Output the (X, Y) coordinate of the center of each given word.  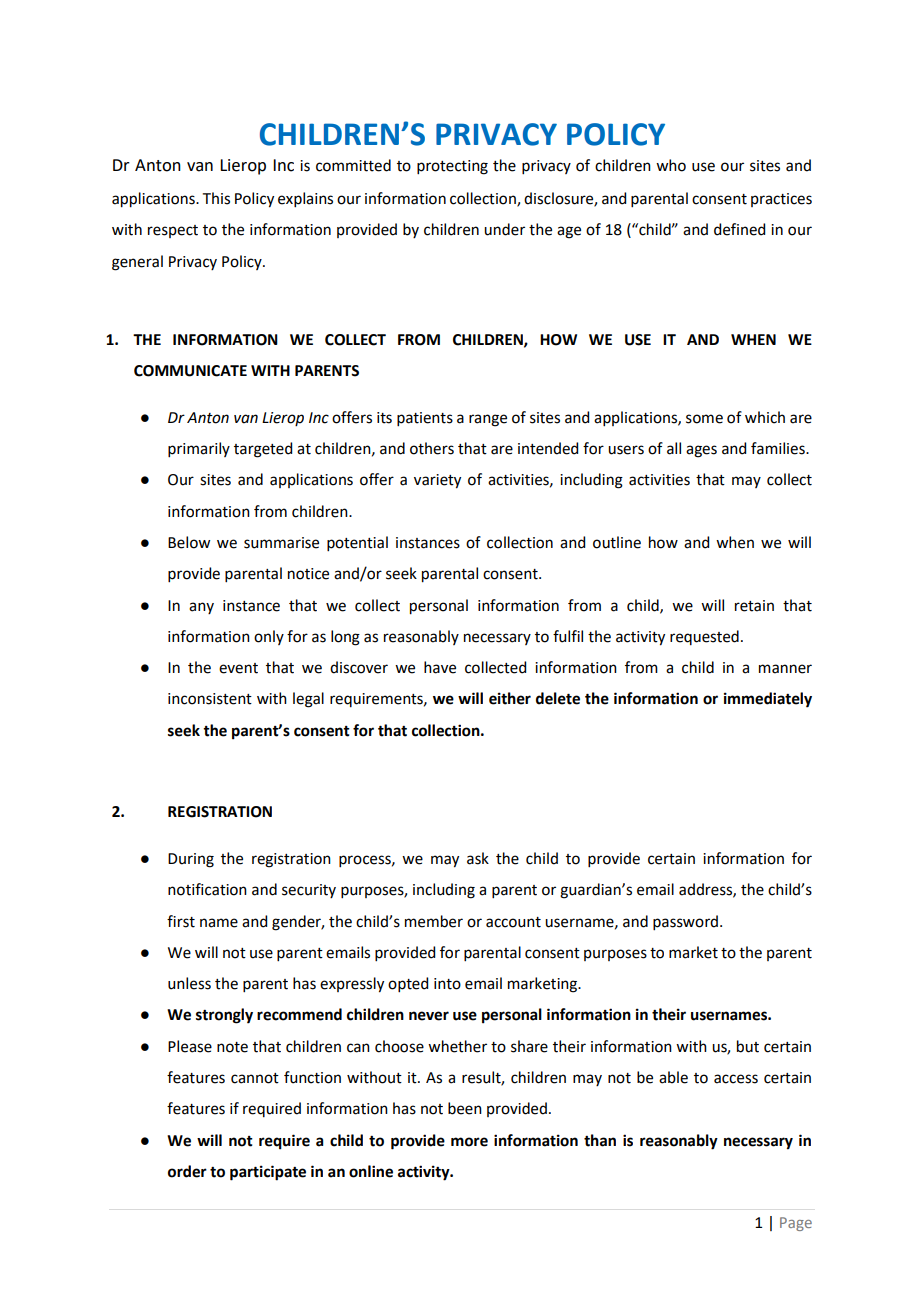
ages (701, 451)
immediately (768, 700)
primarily (199, 449)
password (687, 922)
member (434, 921)
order (187, 1171)
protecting (452, 167)
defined (739, 229)
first (181, 921)
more (469, 1142)
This (216, 198)
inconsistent (210, 699)
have (440, 667)
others (432, 448)
